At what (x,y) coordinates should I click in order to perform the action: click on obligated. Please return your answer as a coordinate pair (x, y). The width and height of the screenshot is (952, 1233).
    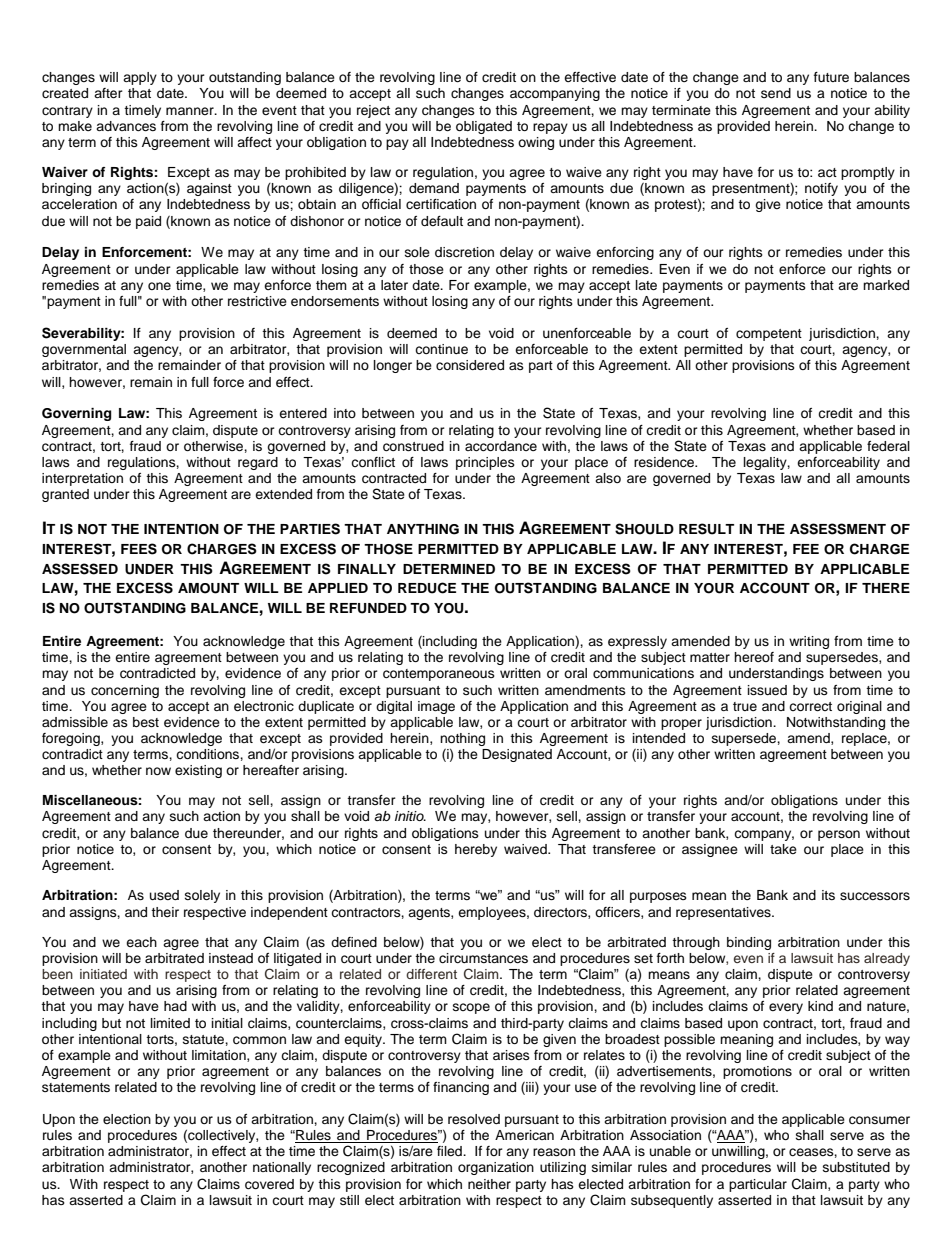
    Looking at the image, I should click on (484, 127).
